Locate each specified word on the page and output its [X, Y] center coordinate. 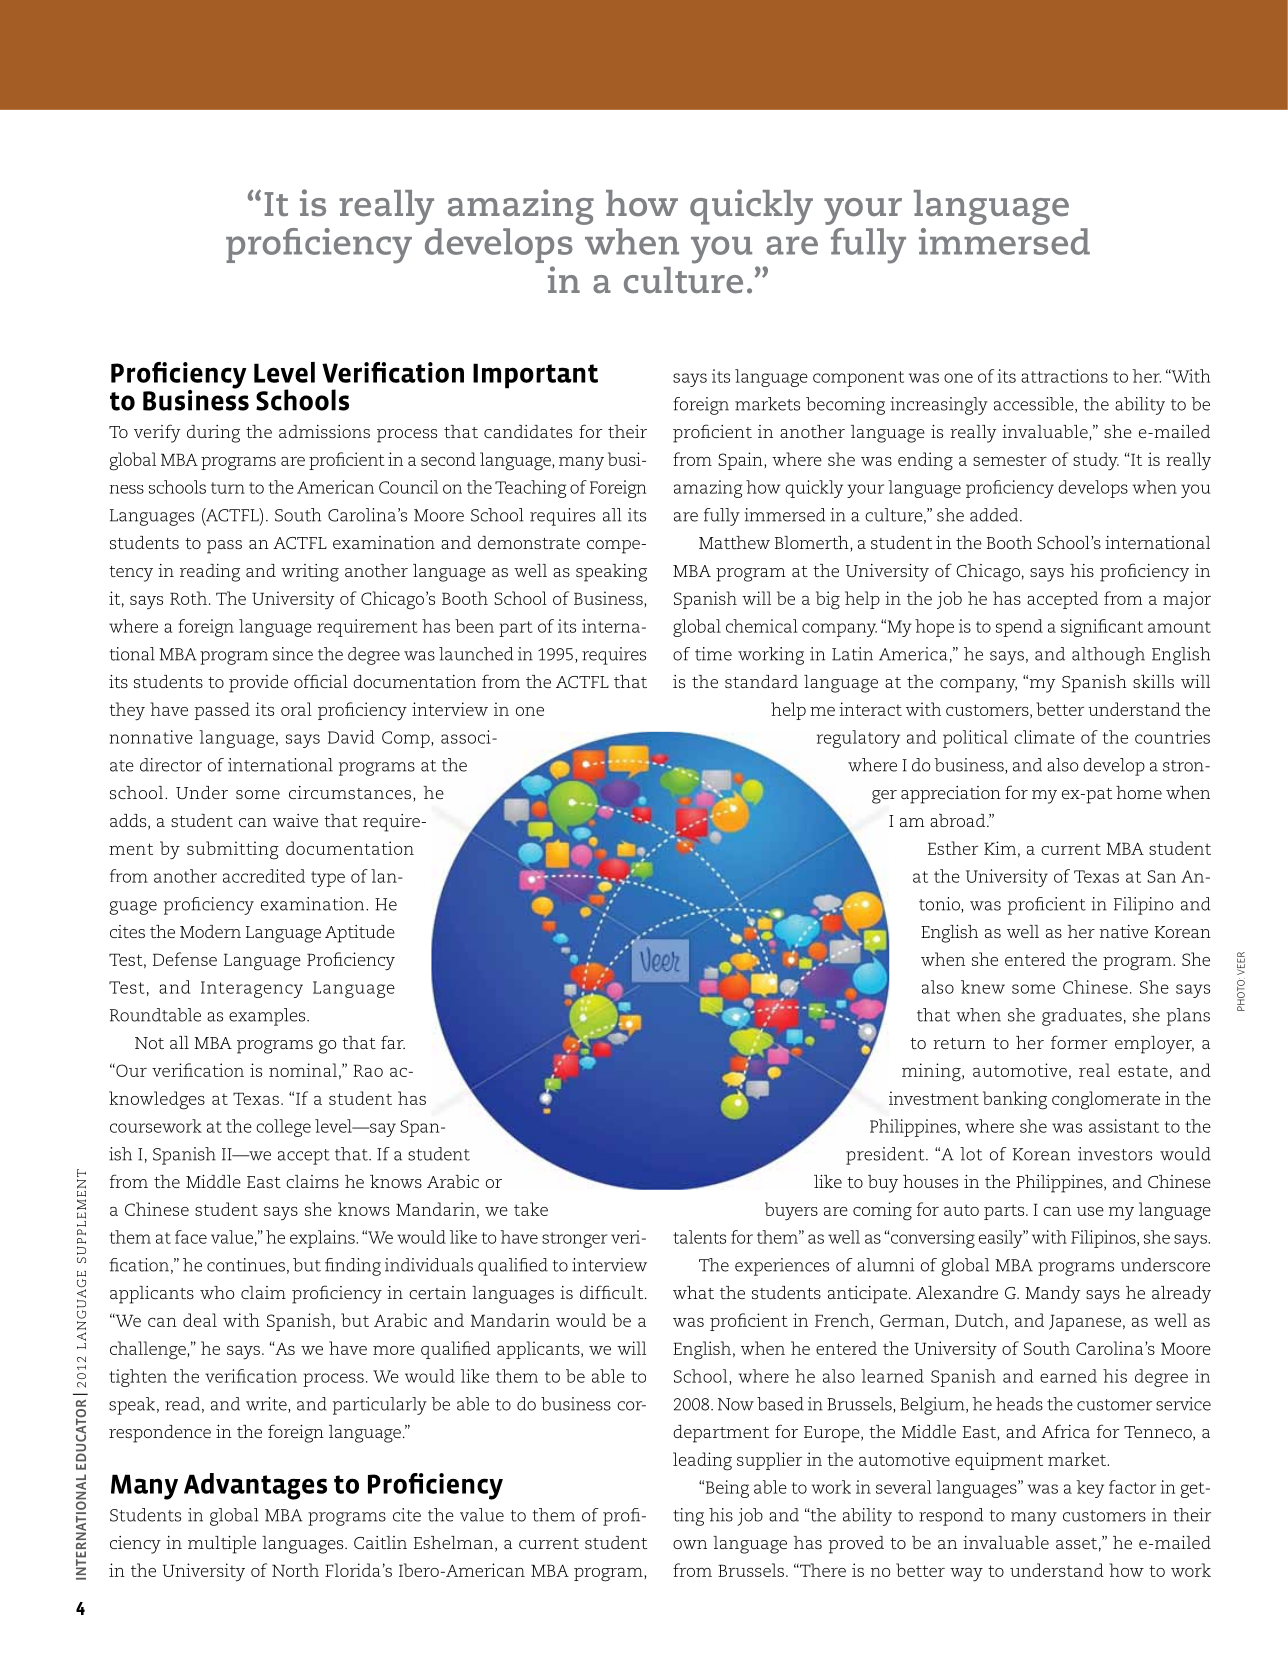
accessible [1035, 405]
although [1108, 656]
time [713, 654]
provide [258, 684]
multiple [222, 1545]
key [1090, 1489]
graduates [1082, 1017]
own [690, 1544]
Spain [740, 461]
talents [699, 1237]
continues [246, 1265]
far [393, 1042]
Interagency [252, 989]
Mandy [1052, 1295]
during [213, 434]
